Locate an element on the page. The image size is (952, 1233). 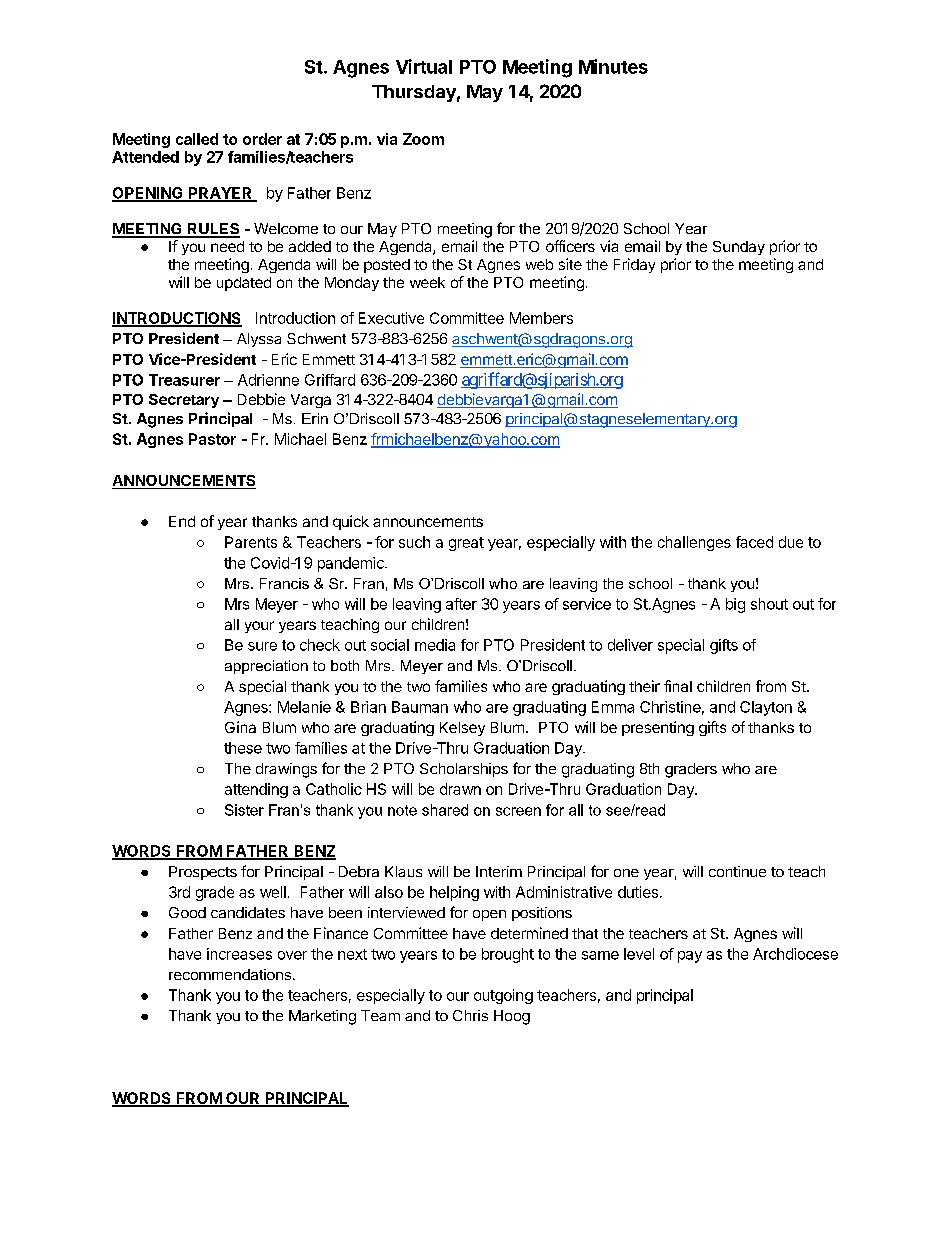
Minutes is located at coordinates (613, 66).
